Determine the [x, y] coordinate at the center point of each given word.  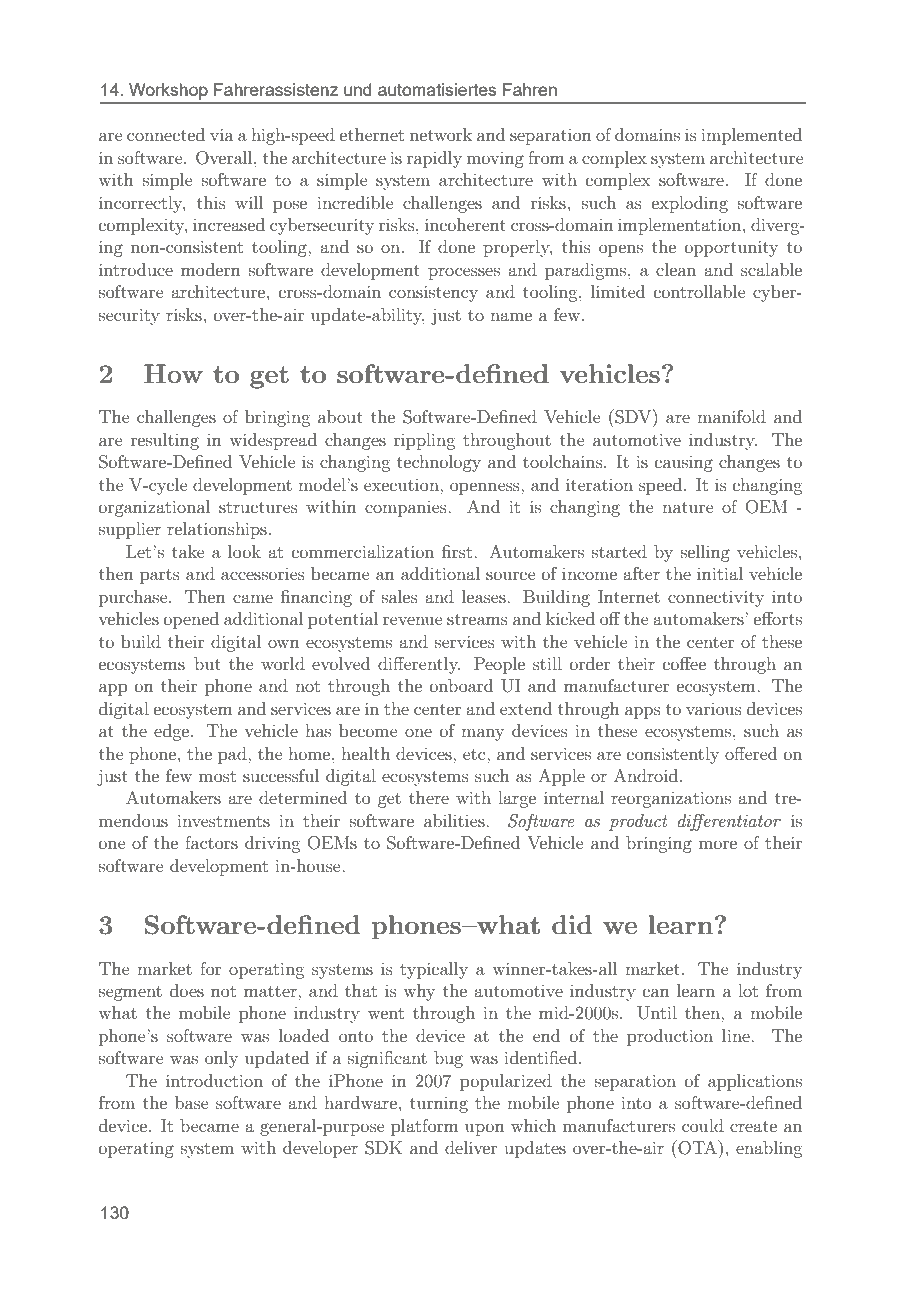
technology [439, 463]
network [441, 134]
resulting [165, 441]
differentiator [729, 822]
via [222, 134]
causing [684, 464]
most [217, 776]
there [429, 797]
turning [439, 1105]
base [192, 1102]
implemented [751, 136]
